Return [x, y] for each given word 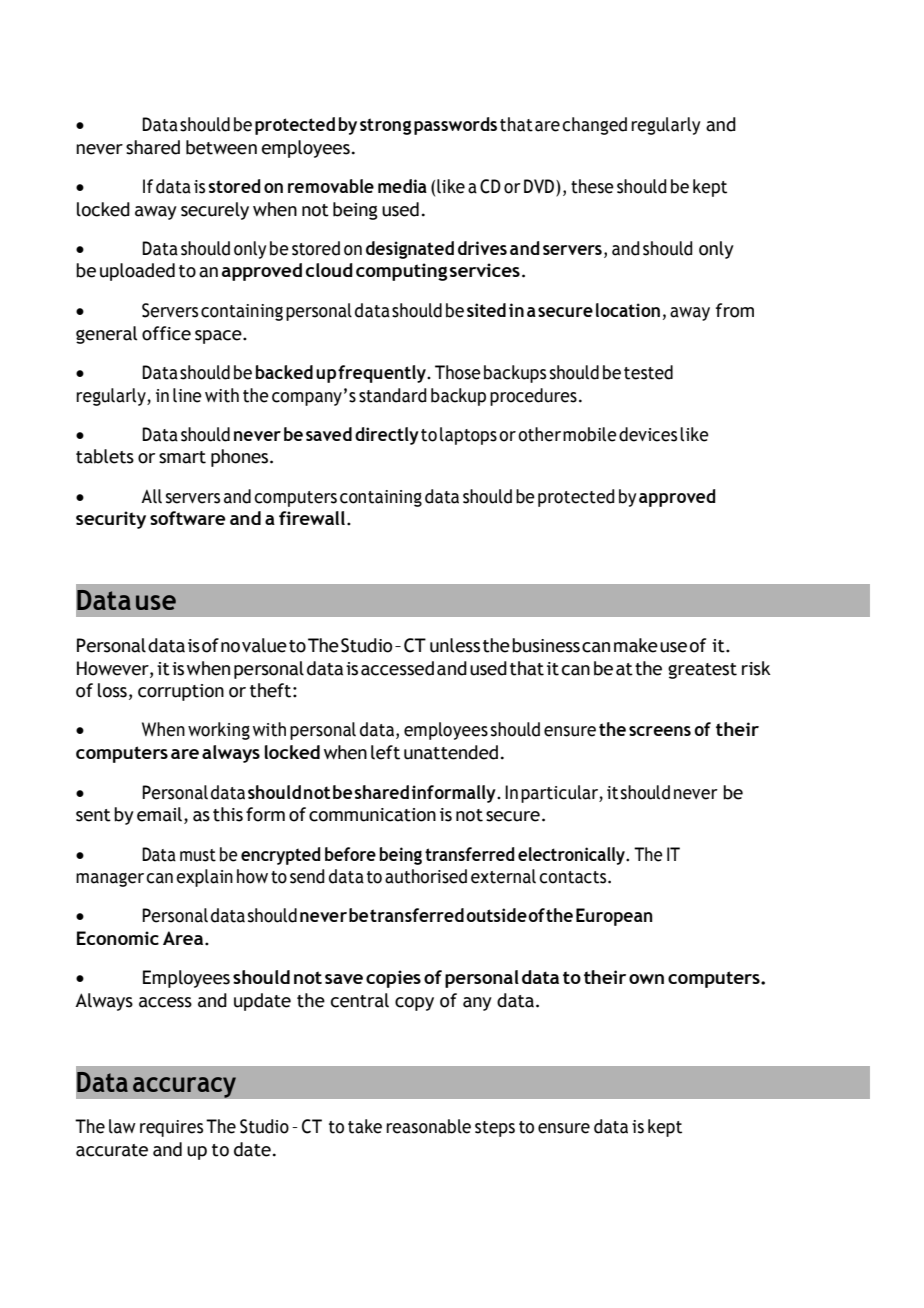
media [402, 186]
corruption [181, 692]
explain [204, 878]
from [735, 310]
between [221, 147]
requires [171, 1128]
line [187, 395]
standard [393, 395]
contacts [574, 877]
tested [648, 372]
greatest [702, 671]
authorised [426, 876]
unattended [451, 752]
